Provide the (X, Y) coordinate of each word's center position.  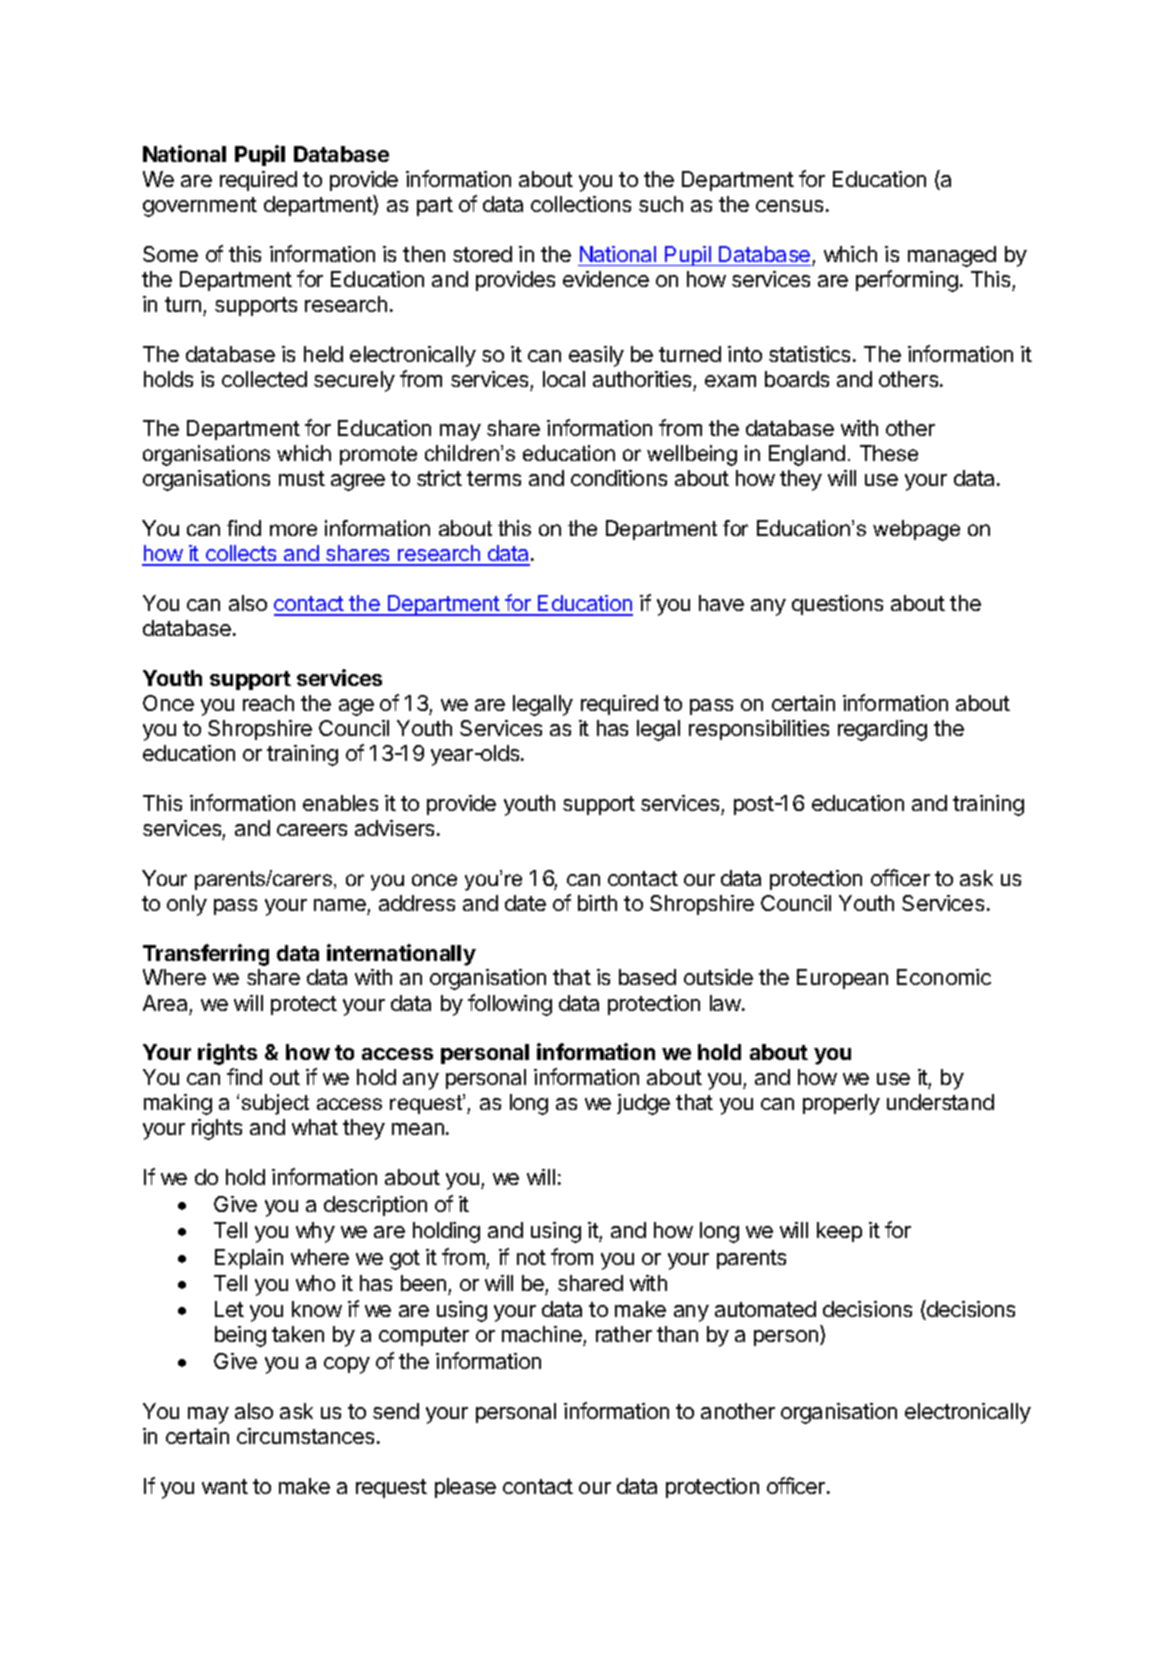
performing (907, 281)
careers (312, 830)
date (525, 903)
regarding (882, 730)
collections (581, 204)
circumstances (305, 1436)
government (200, 207)
